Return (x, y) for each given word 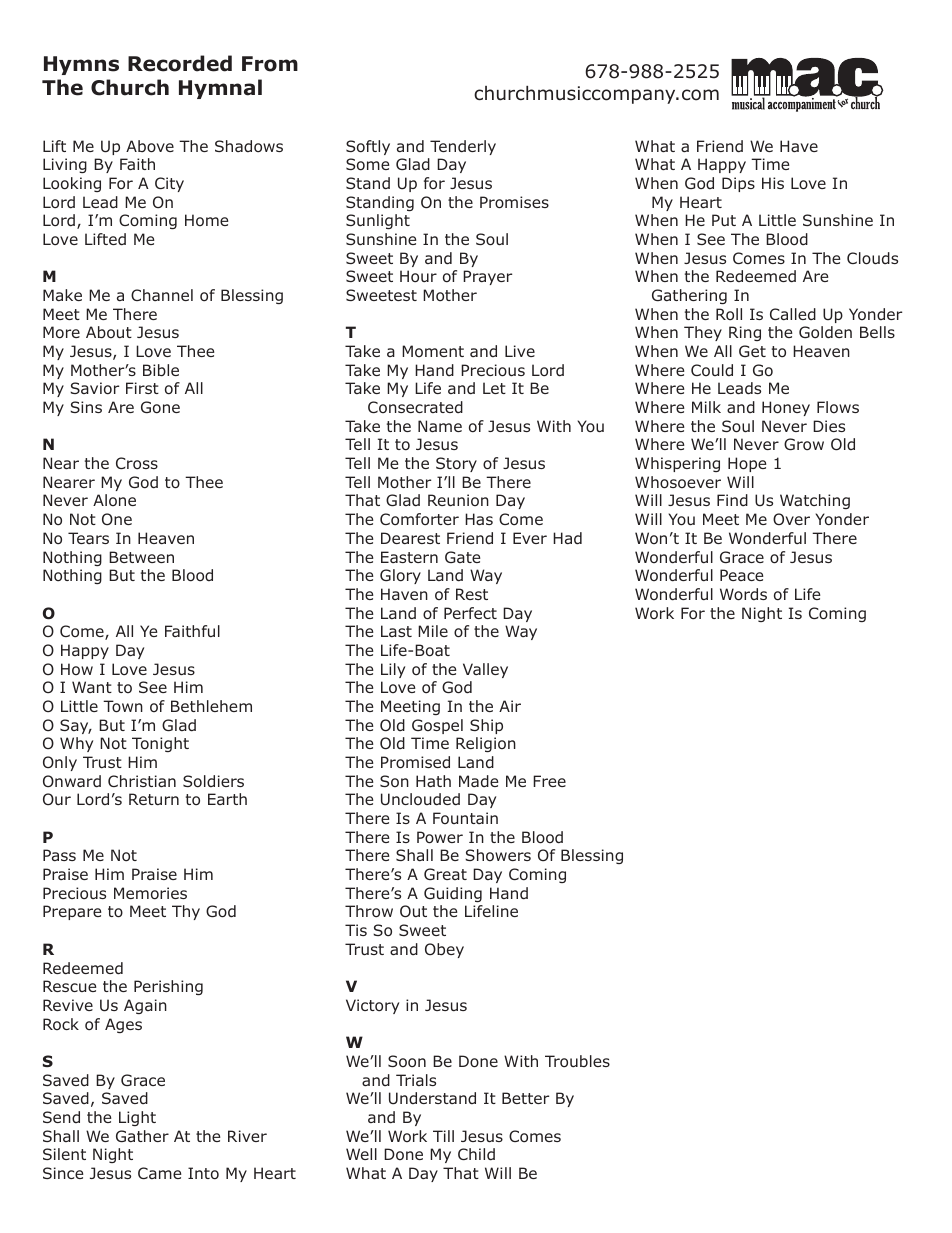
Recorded (180, 63)
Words (743, 594)
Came (160, 1173)
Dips (738, 184)
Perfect (470, 613)
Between (141, 557)
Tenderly (463, 147)
